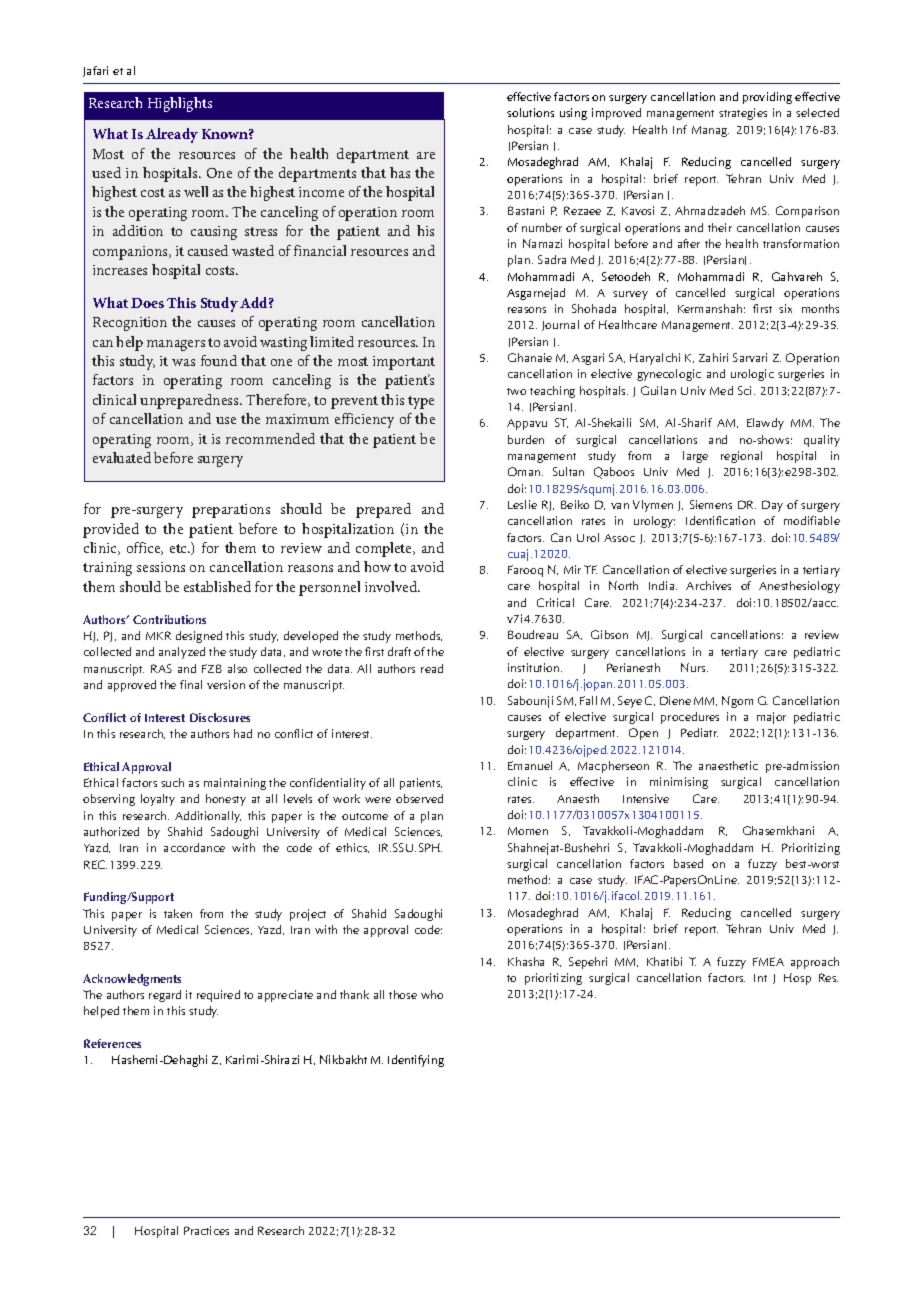  I want to click on Diene, so click(675, 700).
